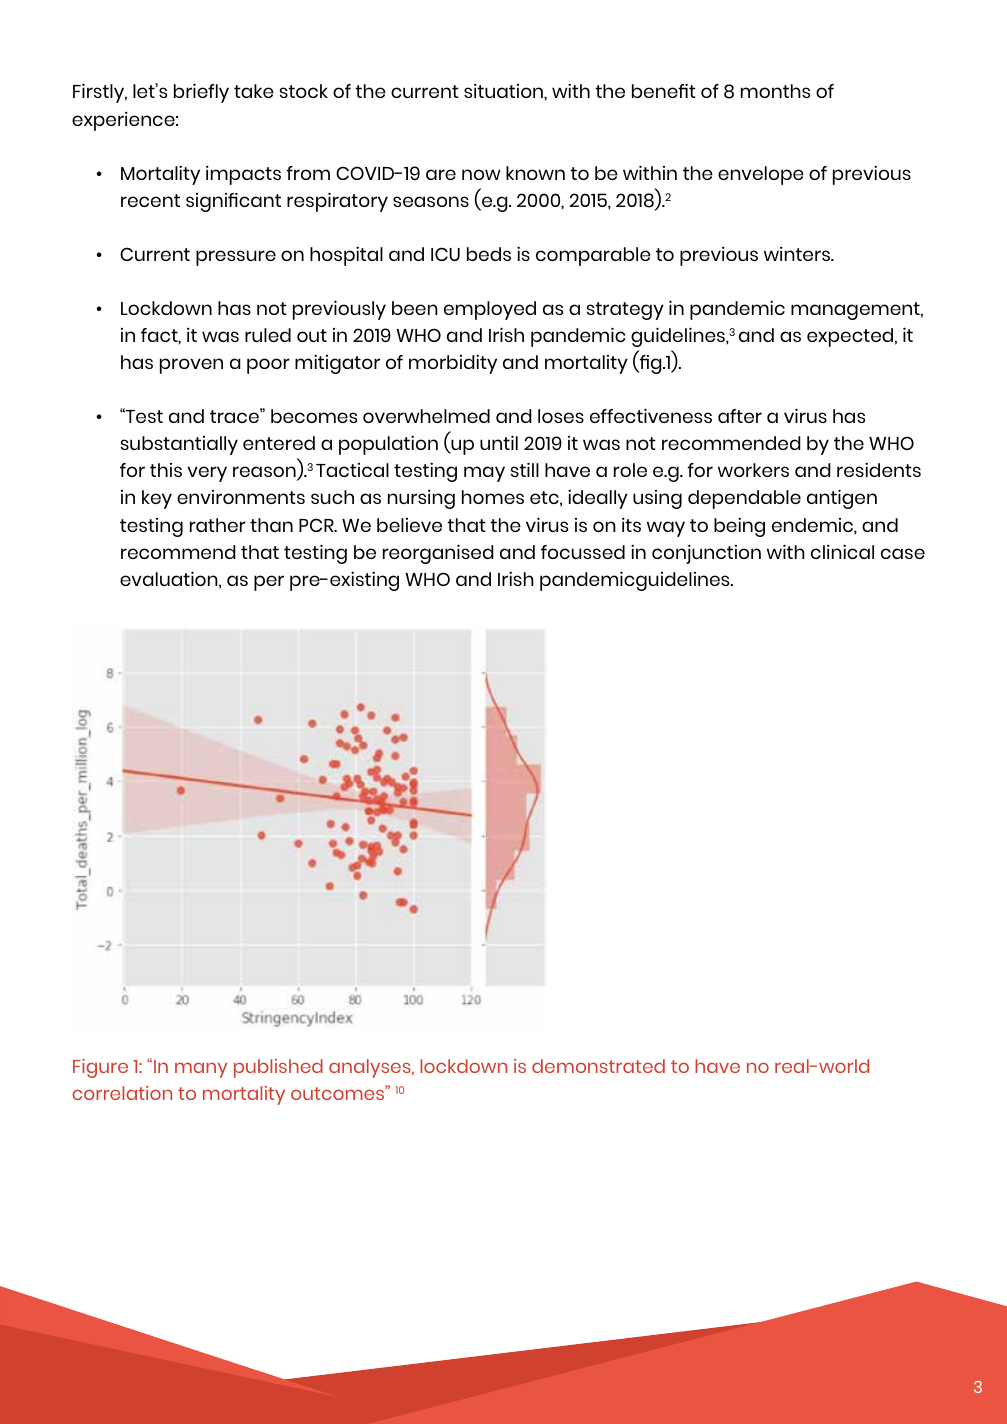 The image size is (1007, 1424). I want to click on briefly, so click(201, 93).
